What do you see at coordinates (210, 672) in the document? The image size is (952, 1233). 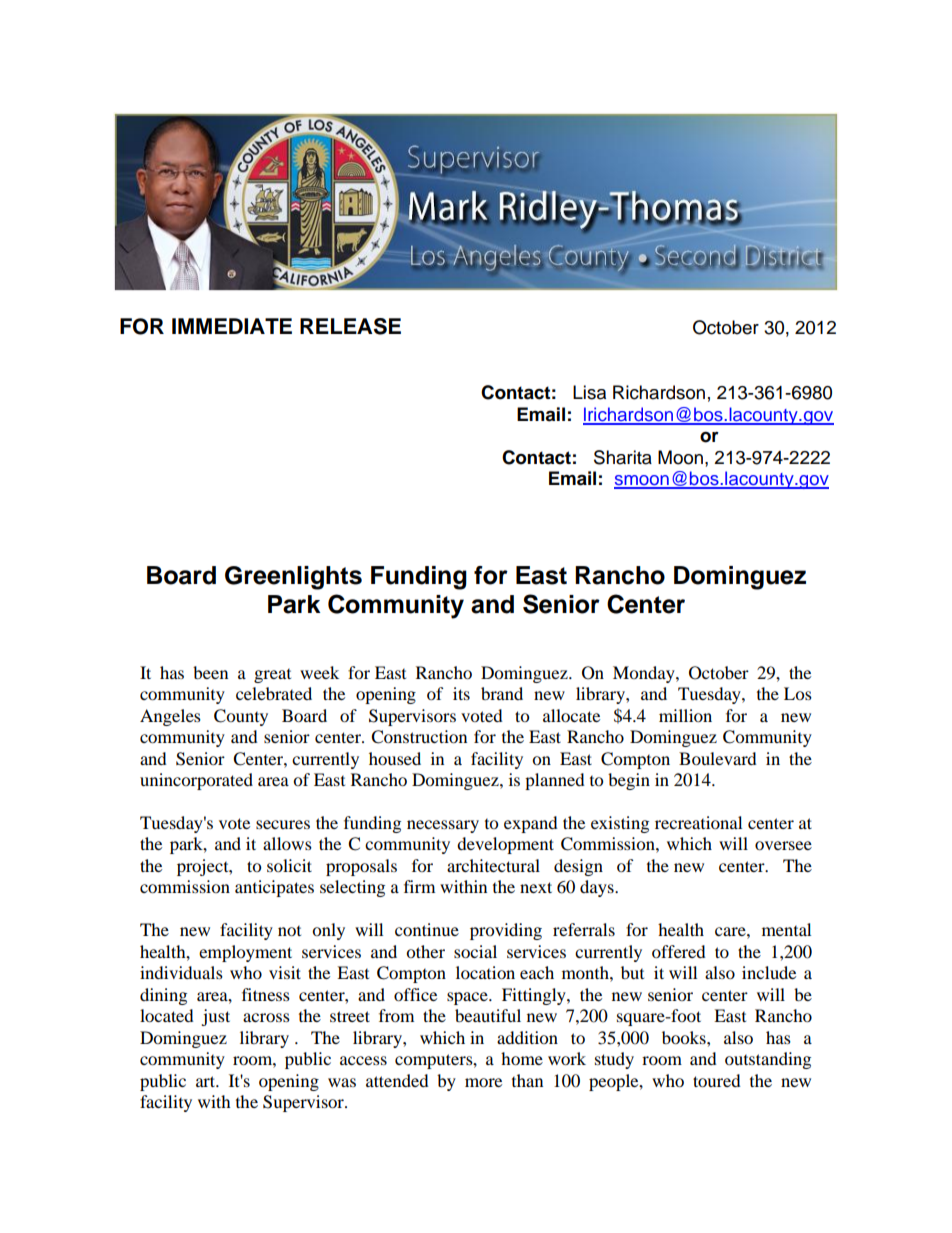 I see `been` at bounding box center [210, 672].
